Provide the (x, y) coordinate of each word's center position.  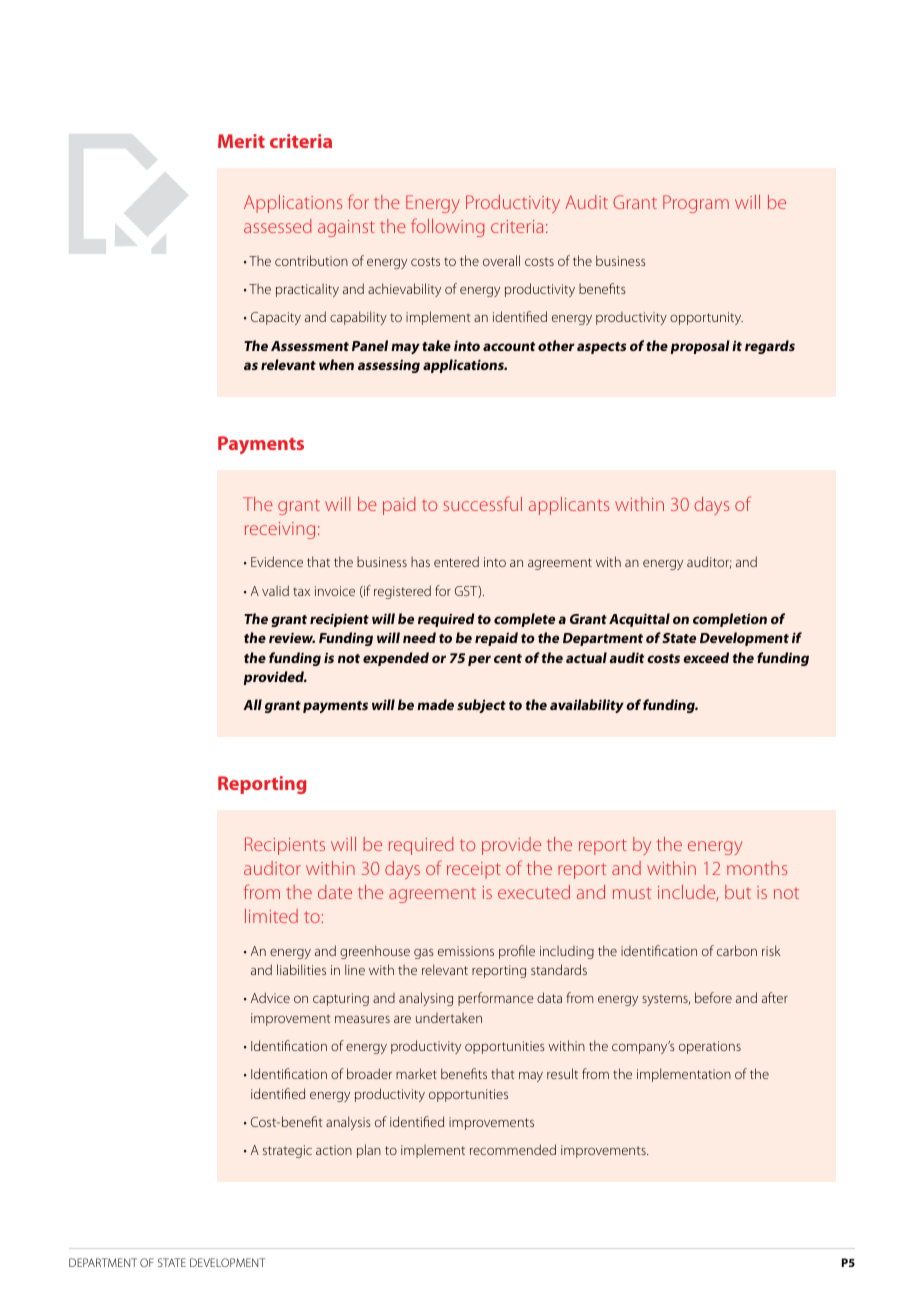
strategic (287, 1151)
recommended (513, 1149)
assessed (278, 226)
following (447, 227)
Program (696, 204)
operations (710, 1047)
